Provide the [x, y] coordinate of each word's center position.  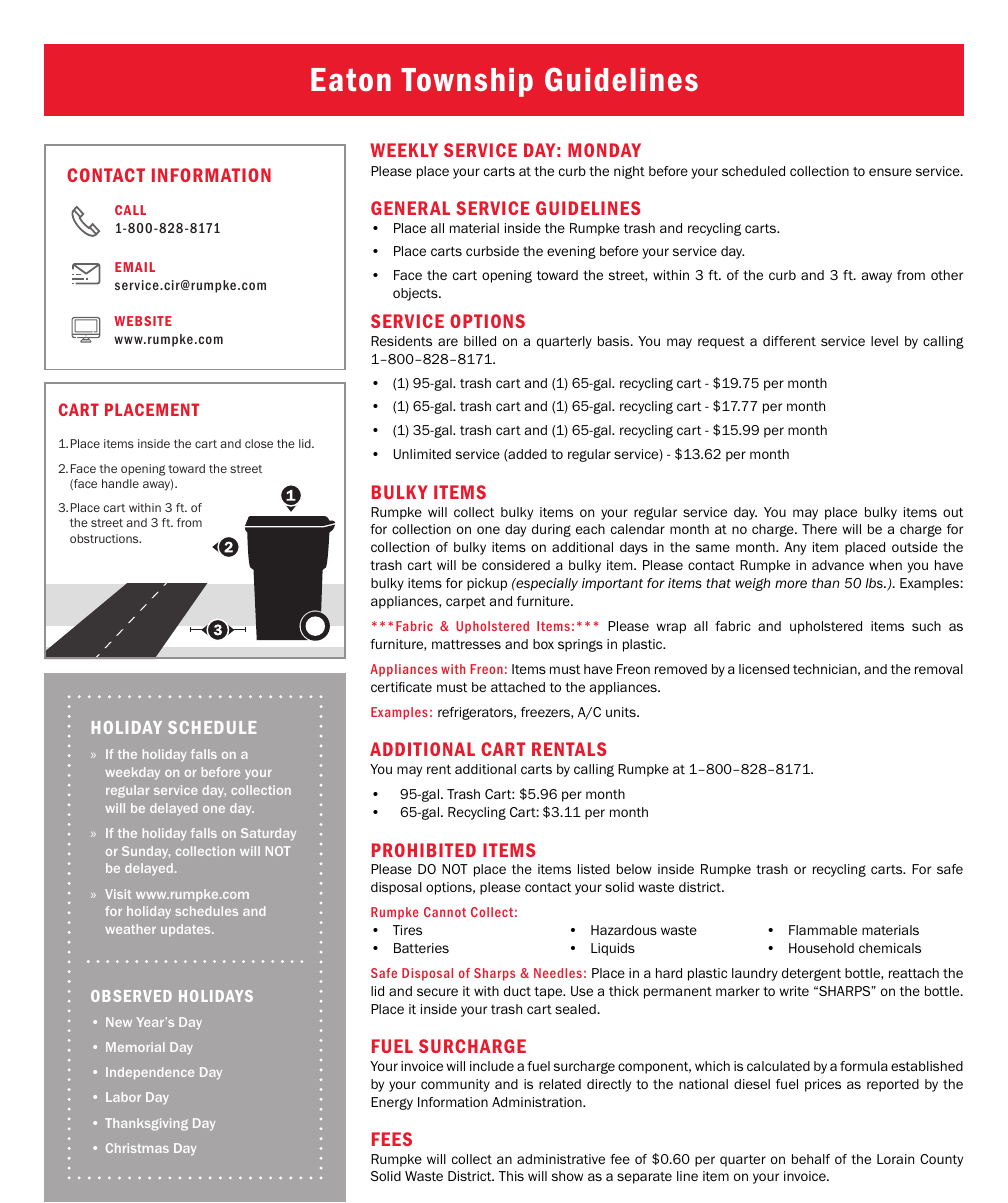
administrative [561, 1159]
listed [594, 869]
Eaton [351, 80]
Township [467, 82]
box [543, 644]
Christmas [137, 1148]
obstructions [105, 538]
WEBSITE [143, 321]
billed [480, 341]
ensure [890, 172]
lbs [875, 583]
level [884, 341]
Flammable [823, 930]
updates [187, 930]
